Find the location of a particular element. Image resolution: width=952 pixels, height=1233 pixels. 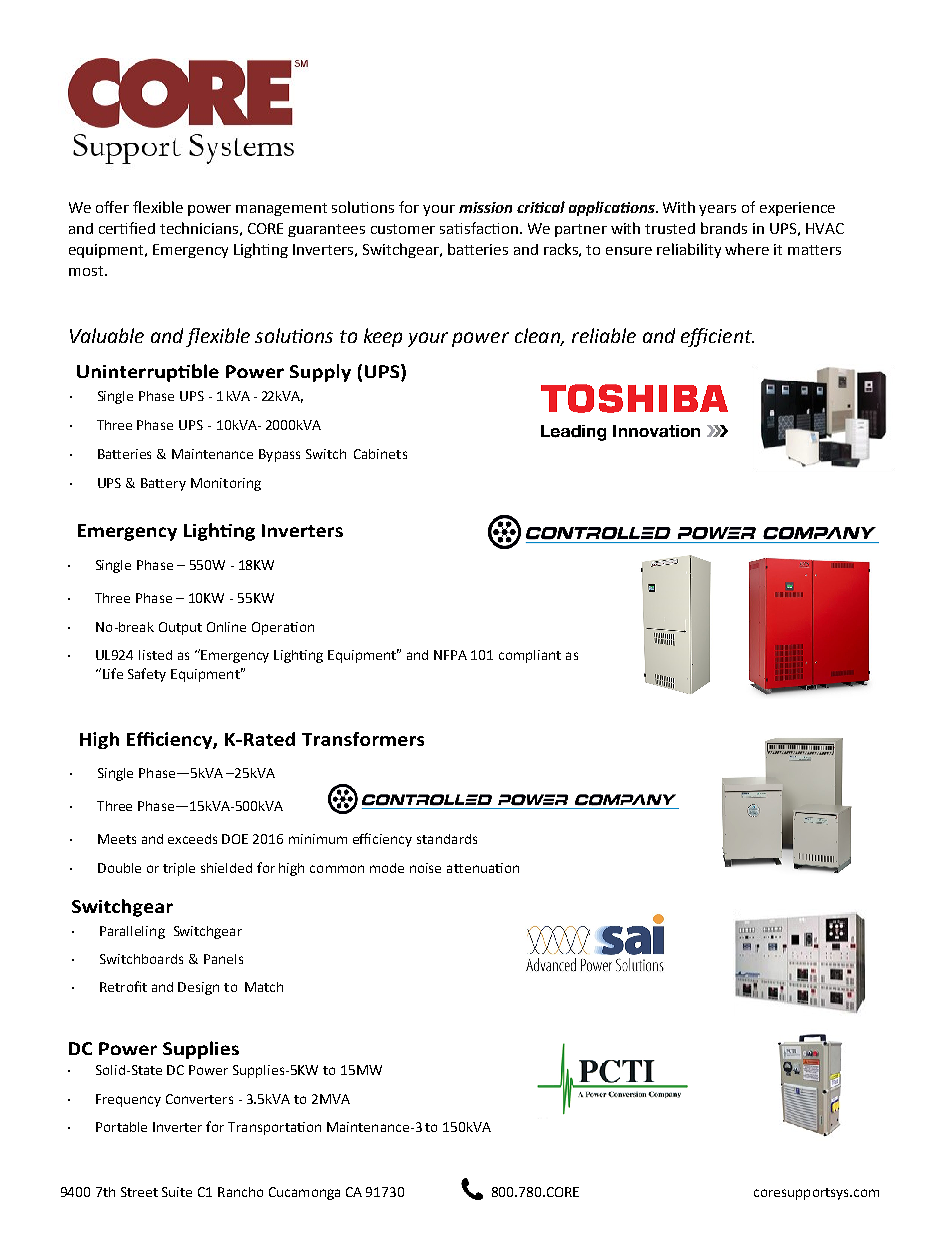

compliant is located at coordinates (530, 656).
